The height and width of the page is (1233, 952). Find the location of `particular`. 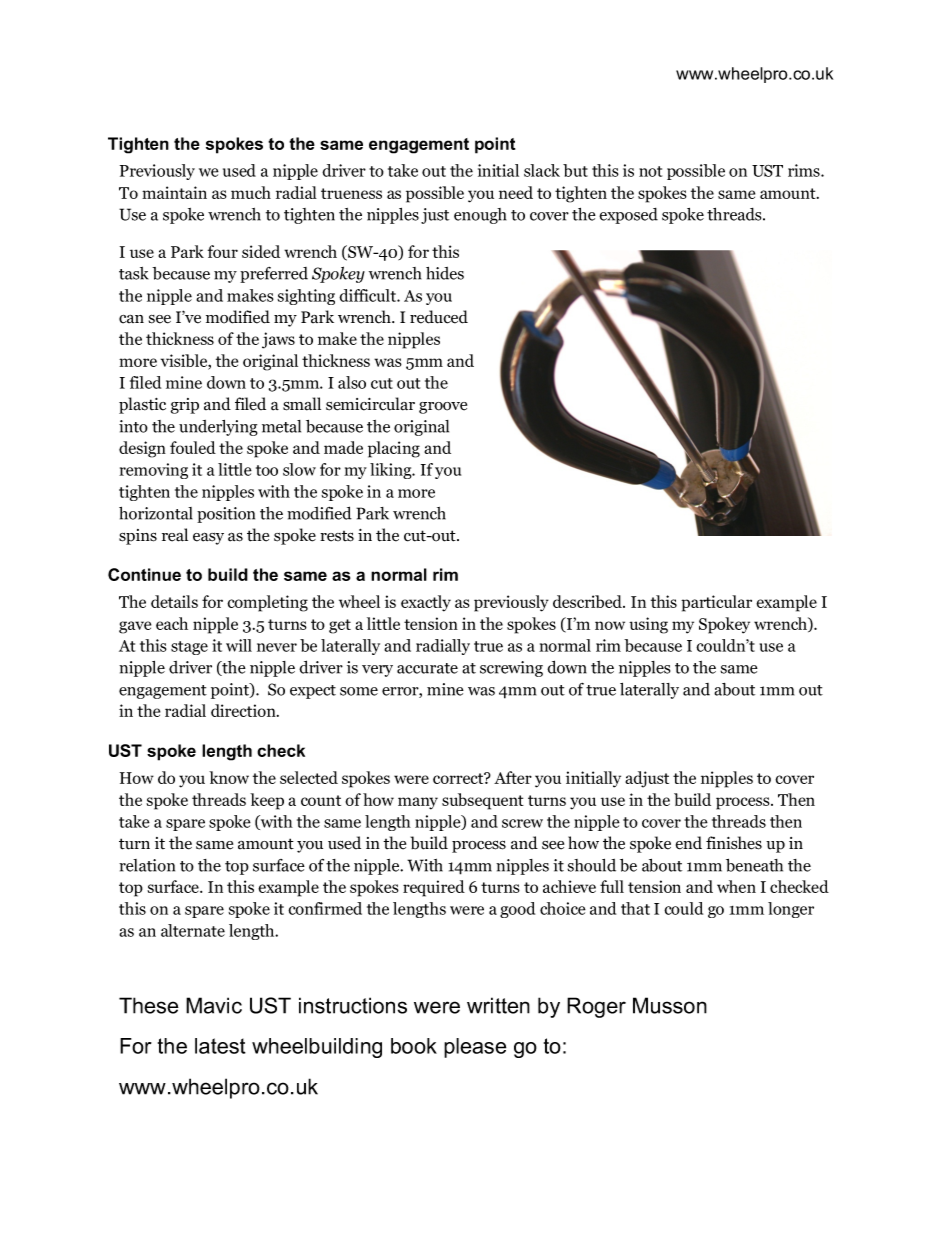

particular is located at coordinates (716, 603).
